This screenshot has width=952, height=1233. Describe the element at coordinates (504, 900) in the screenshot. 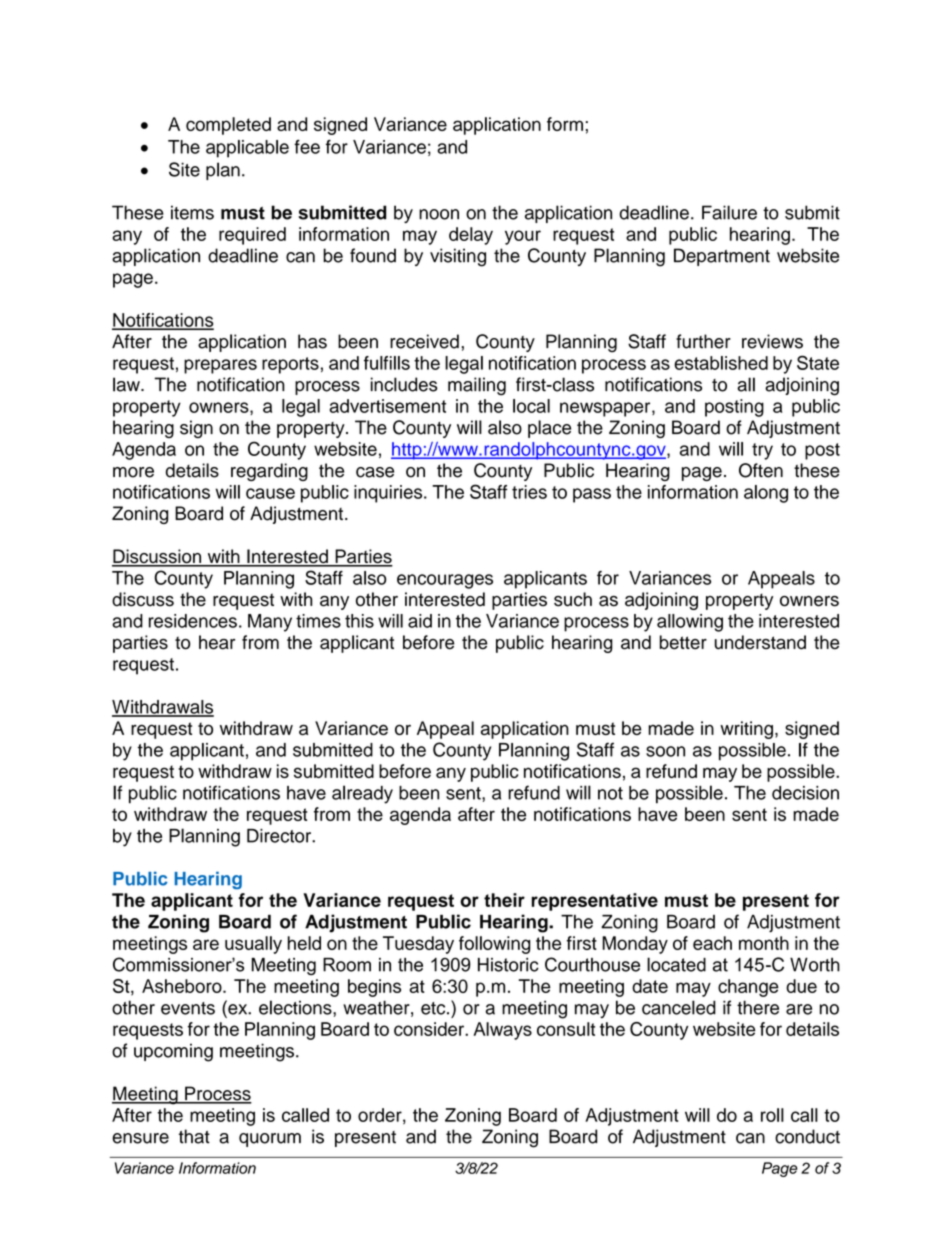

I see `their` at that location.
